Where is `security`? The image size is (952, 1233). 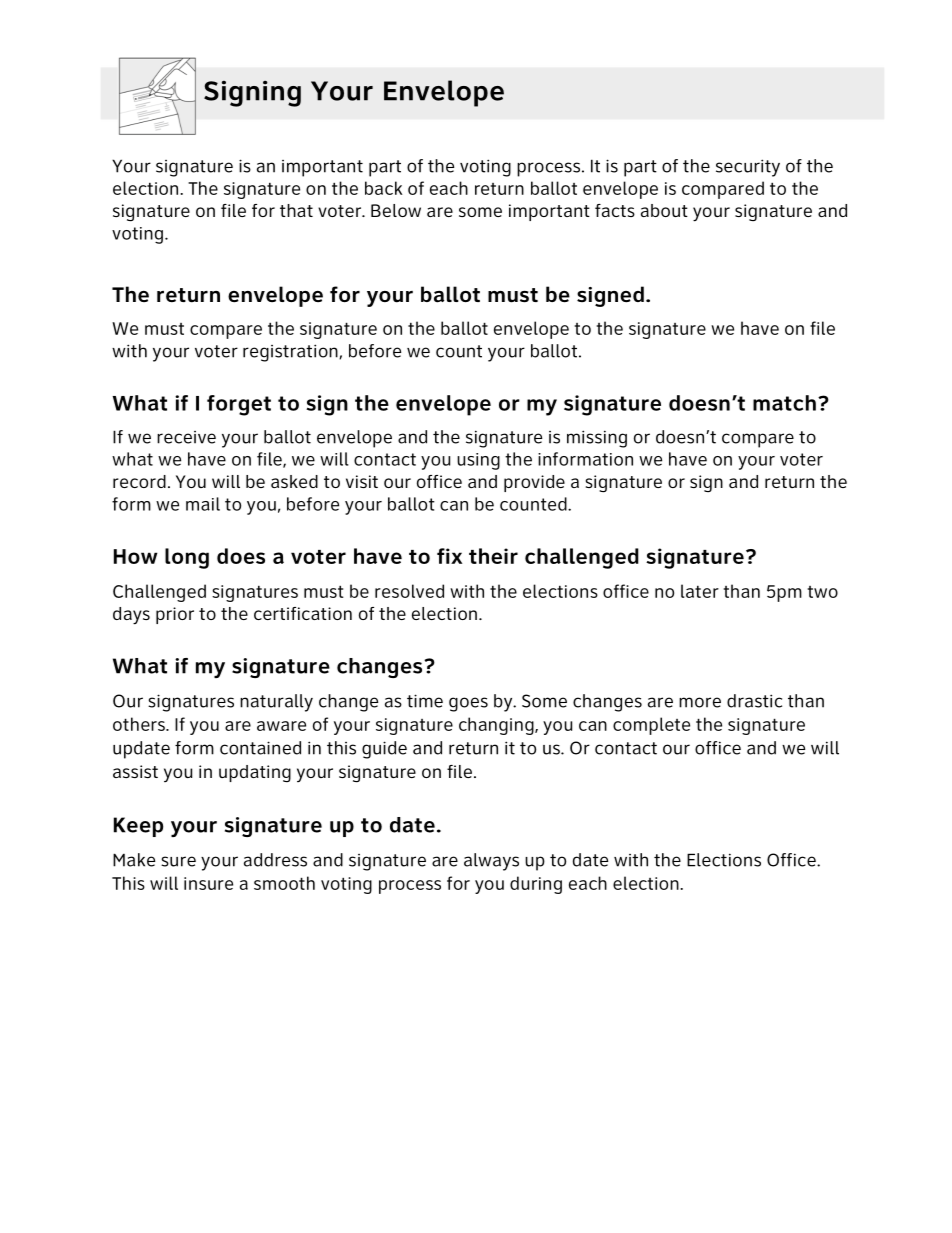 security is located at coordinates (748, 168).
